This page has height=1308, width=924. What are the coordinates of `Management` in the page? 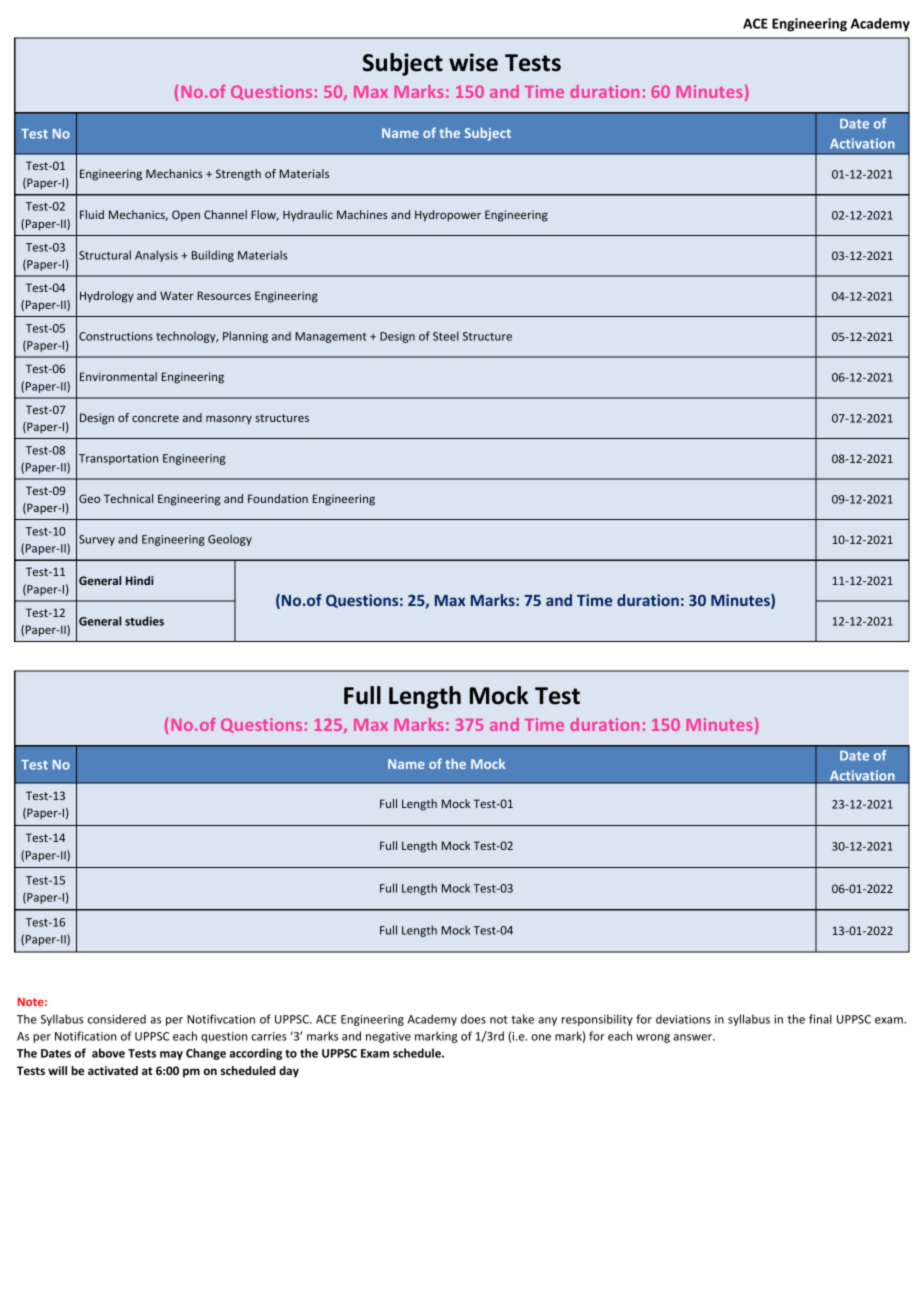 It's located at (331, 337).
